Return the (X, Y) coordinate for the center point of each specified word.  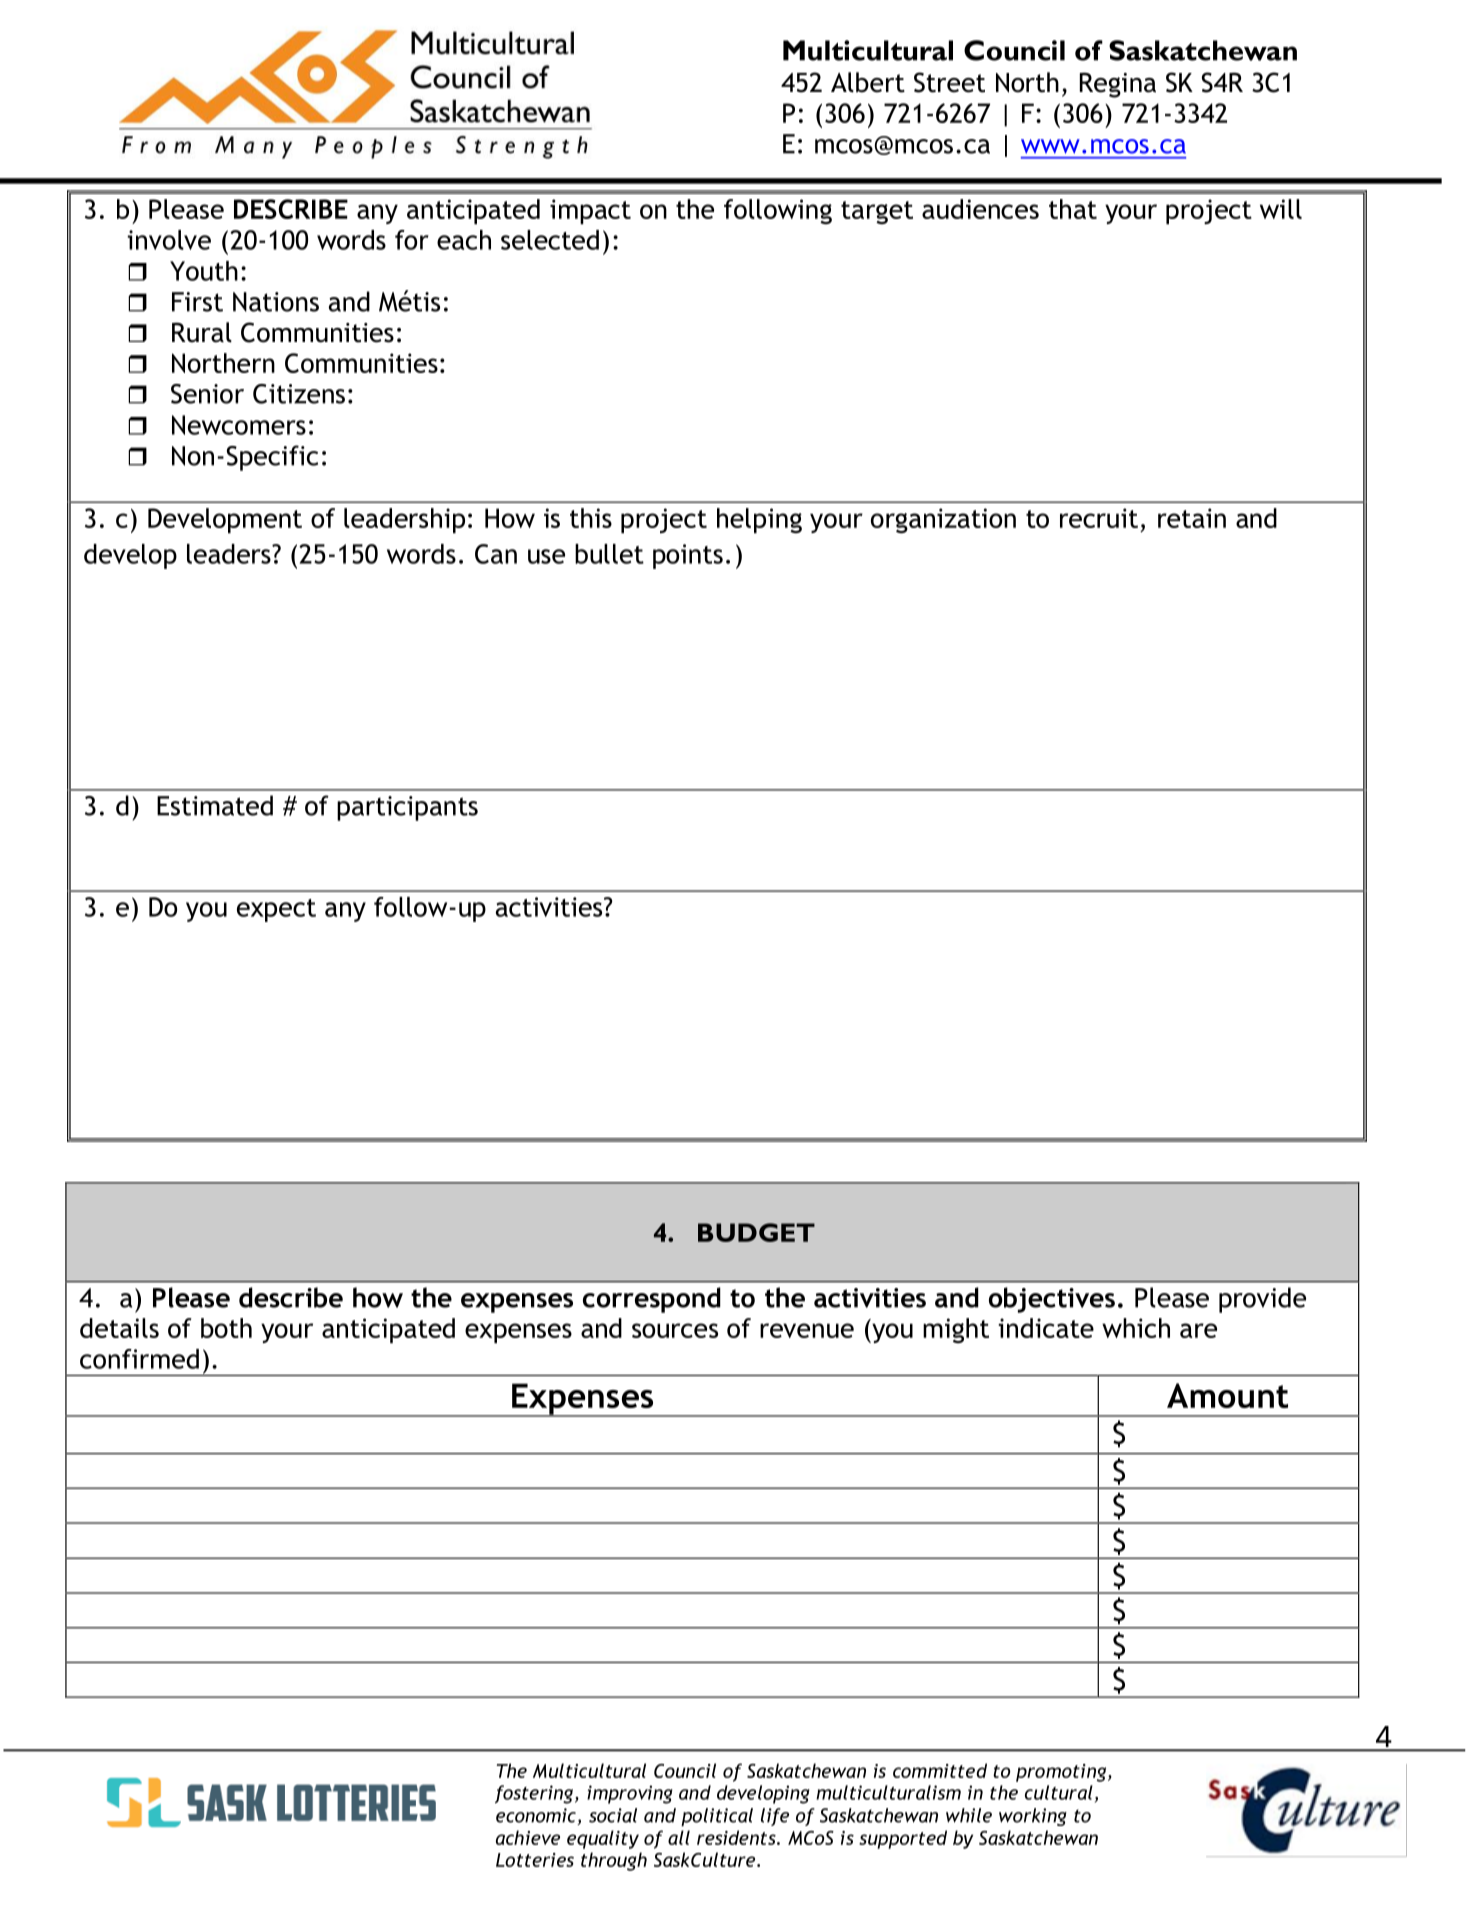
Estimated (215, 805)
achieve (528, 1837)
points (688, 556)
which (1136, 1328)
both (226, 1328)
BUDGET (756, 1232)
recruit (1099, 518)
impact (590, 212)
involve (169, 240)
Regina (1118, 85)
